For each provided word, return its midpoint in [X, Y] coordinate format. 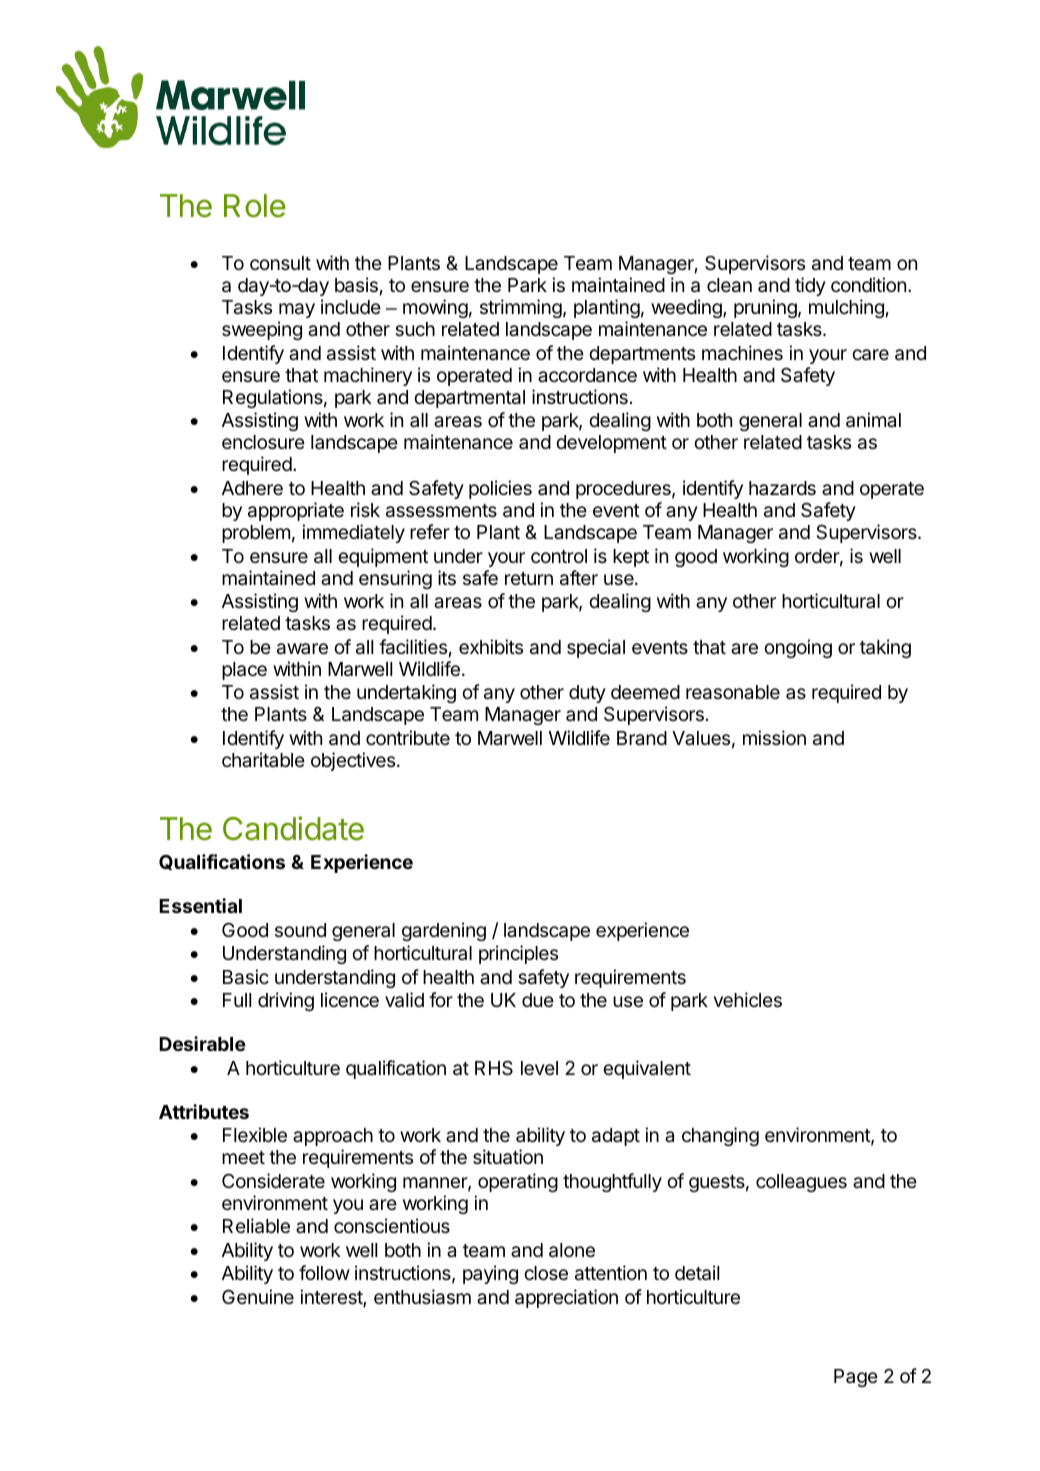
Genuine [258, 1296]
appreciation [566, 1298]
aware [302, 649]
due [538, 1000]
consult [280, 263]
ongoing [798, 648]
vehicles [747, 999]
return [529, 578]
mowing [435, 308]
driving [286, 1001]
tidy [810, 286]
